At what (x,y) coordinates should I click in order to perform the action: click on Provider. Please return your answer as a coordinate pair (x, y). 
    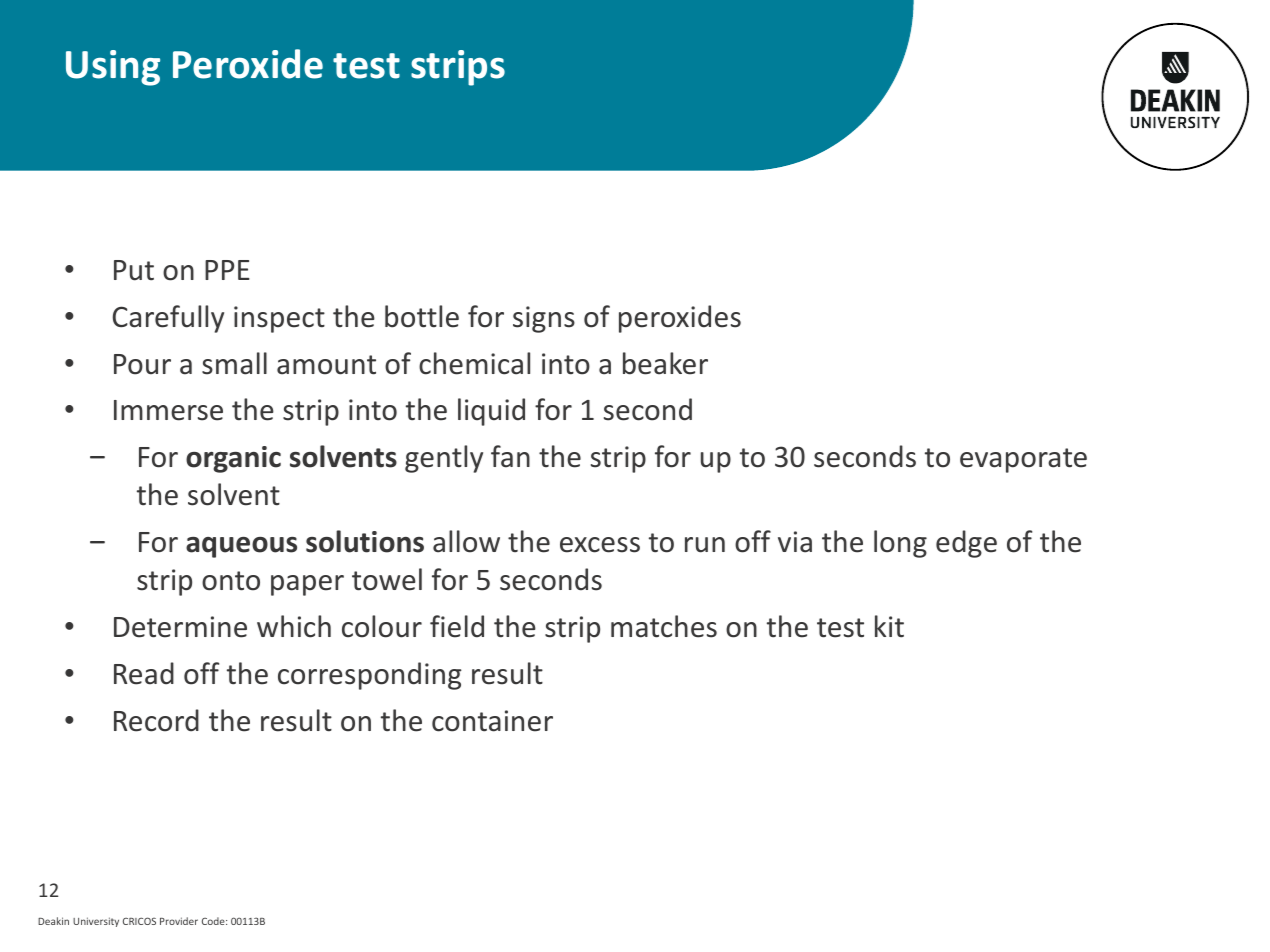
    Looking at the image, I should click on (179, 921).
